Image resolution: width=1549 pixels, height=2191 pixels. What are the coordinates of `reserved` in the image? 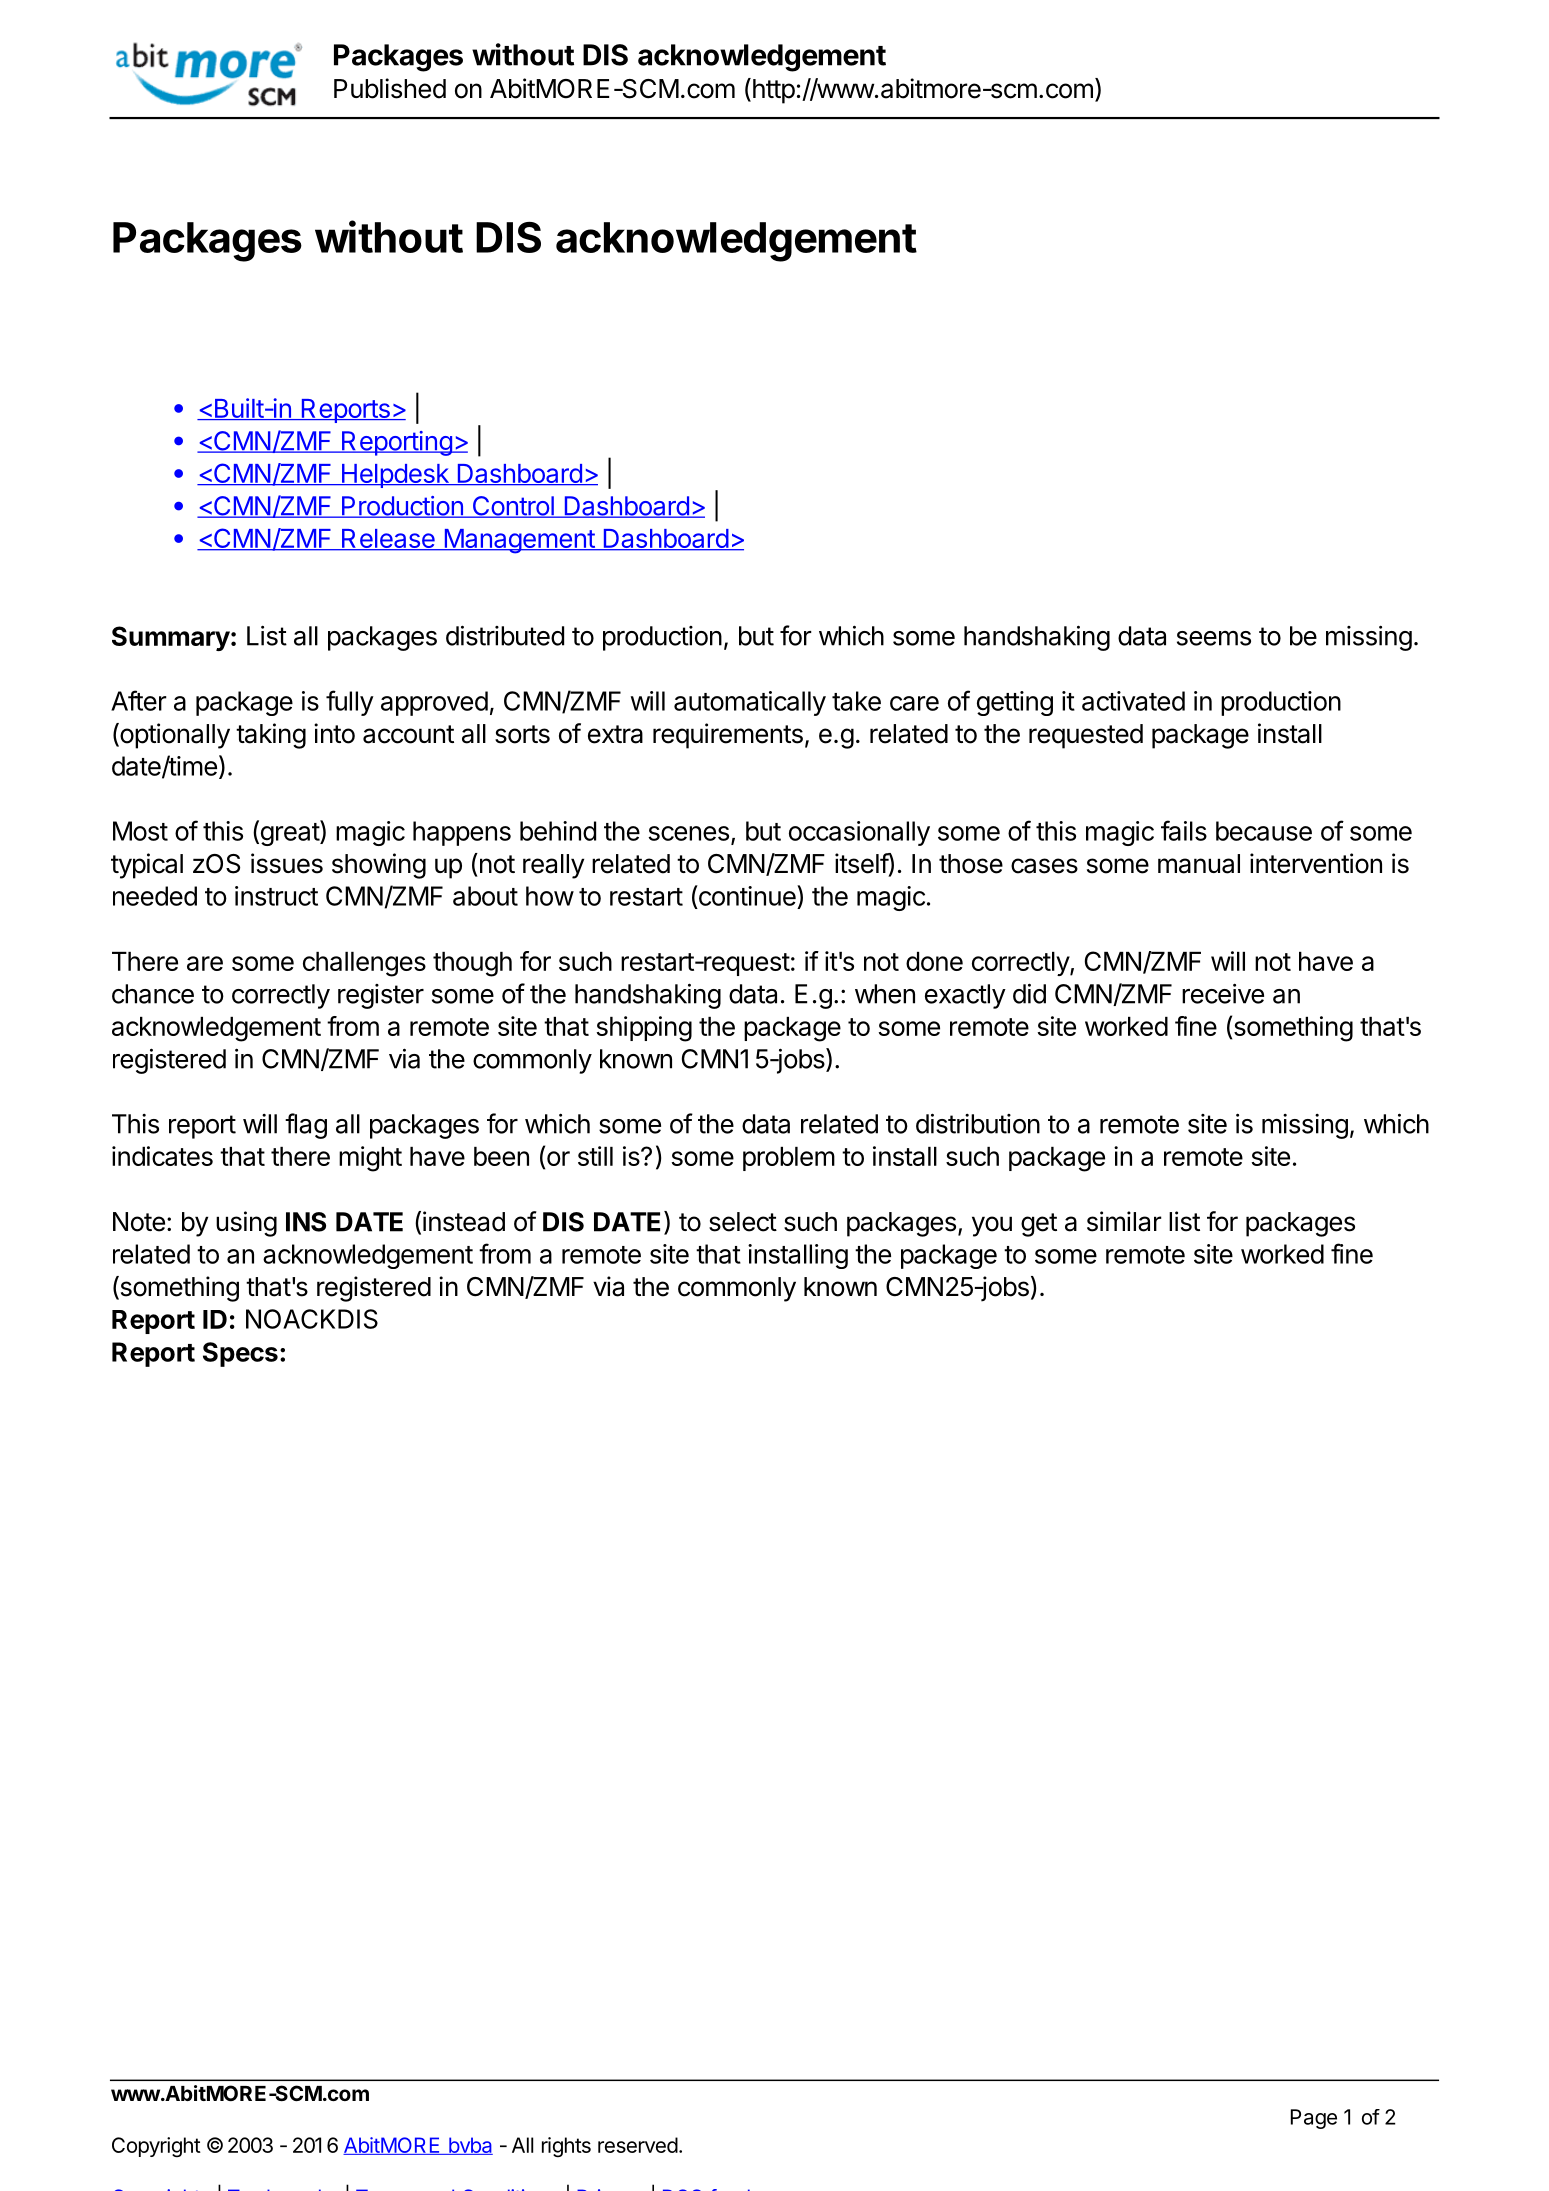 It's located at (638, 2145).
